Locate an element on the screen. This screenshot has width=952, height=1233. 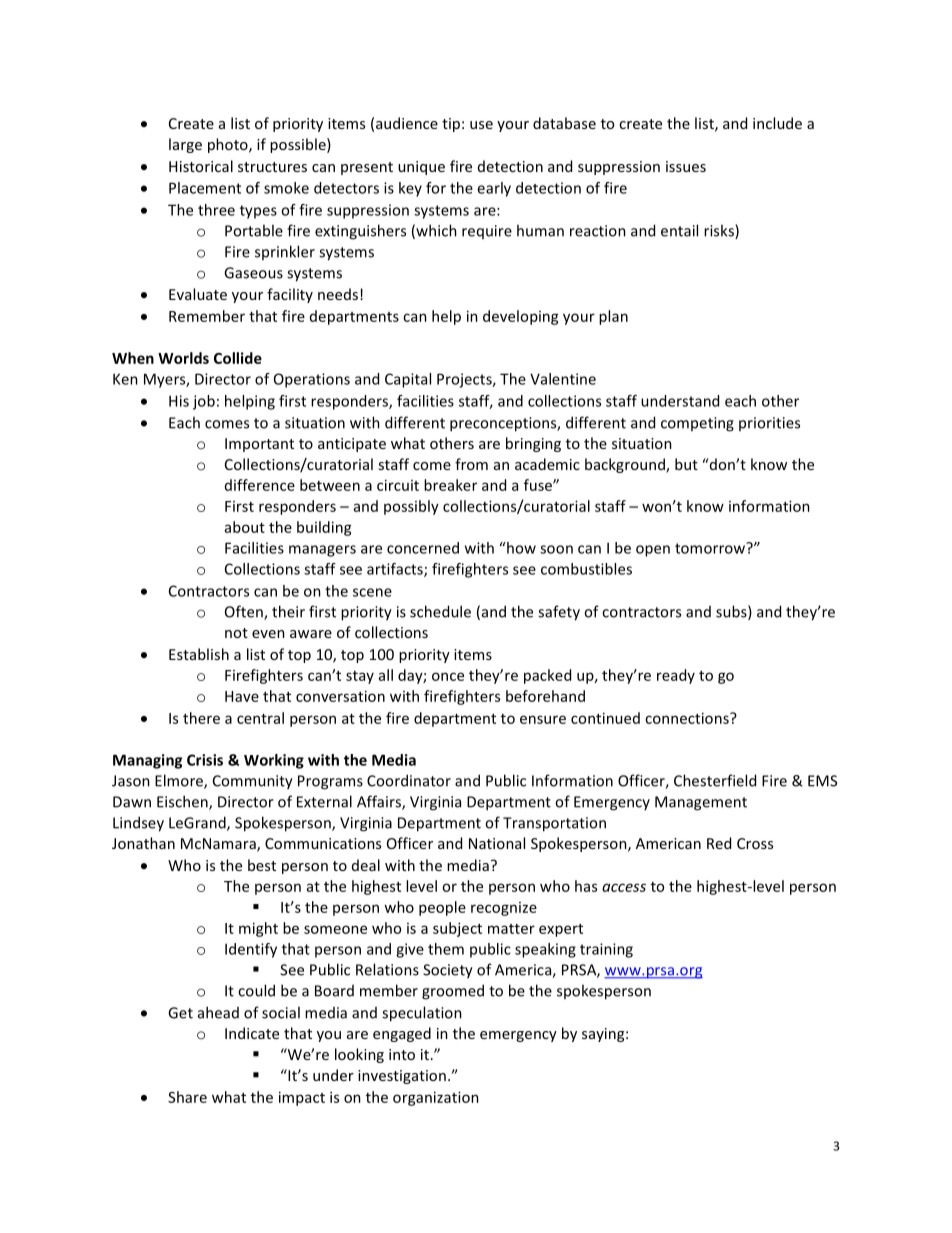
Often is located at coordinates (245, 612).
